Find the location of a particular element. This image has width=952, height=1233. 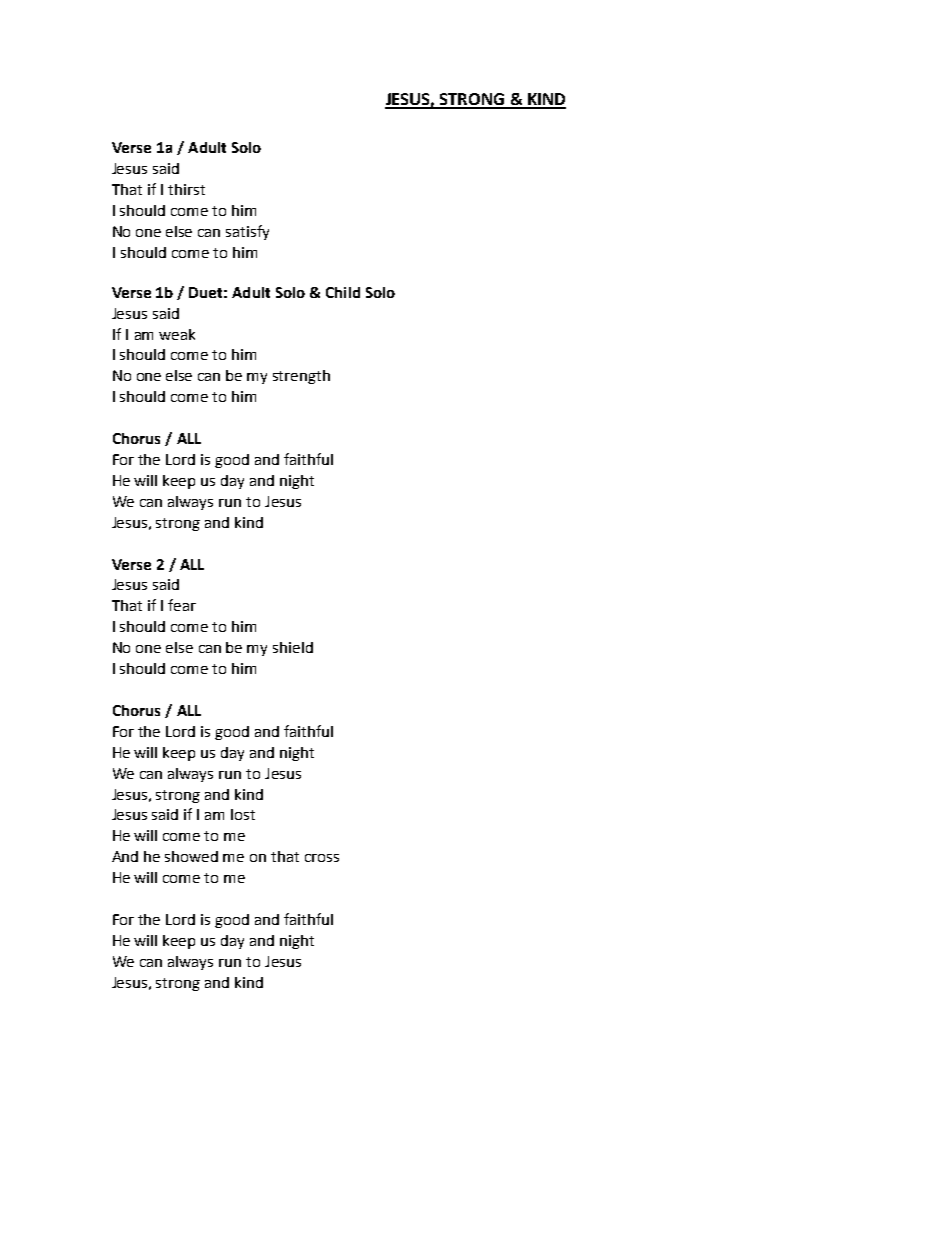

lost is located at coordinates (243, 814).
